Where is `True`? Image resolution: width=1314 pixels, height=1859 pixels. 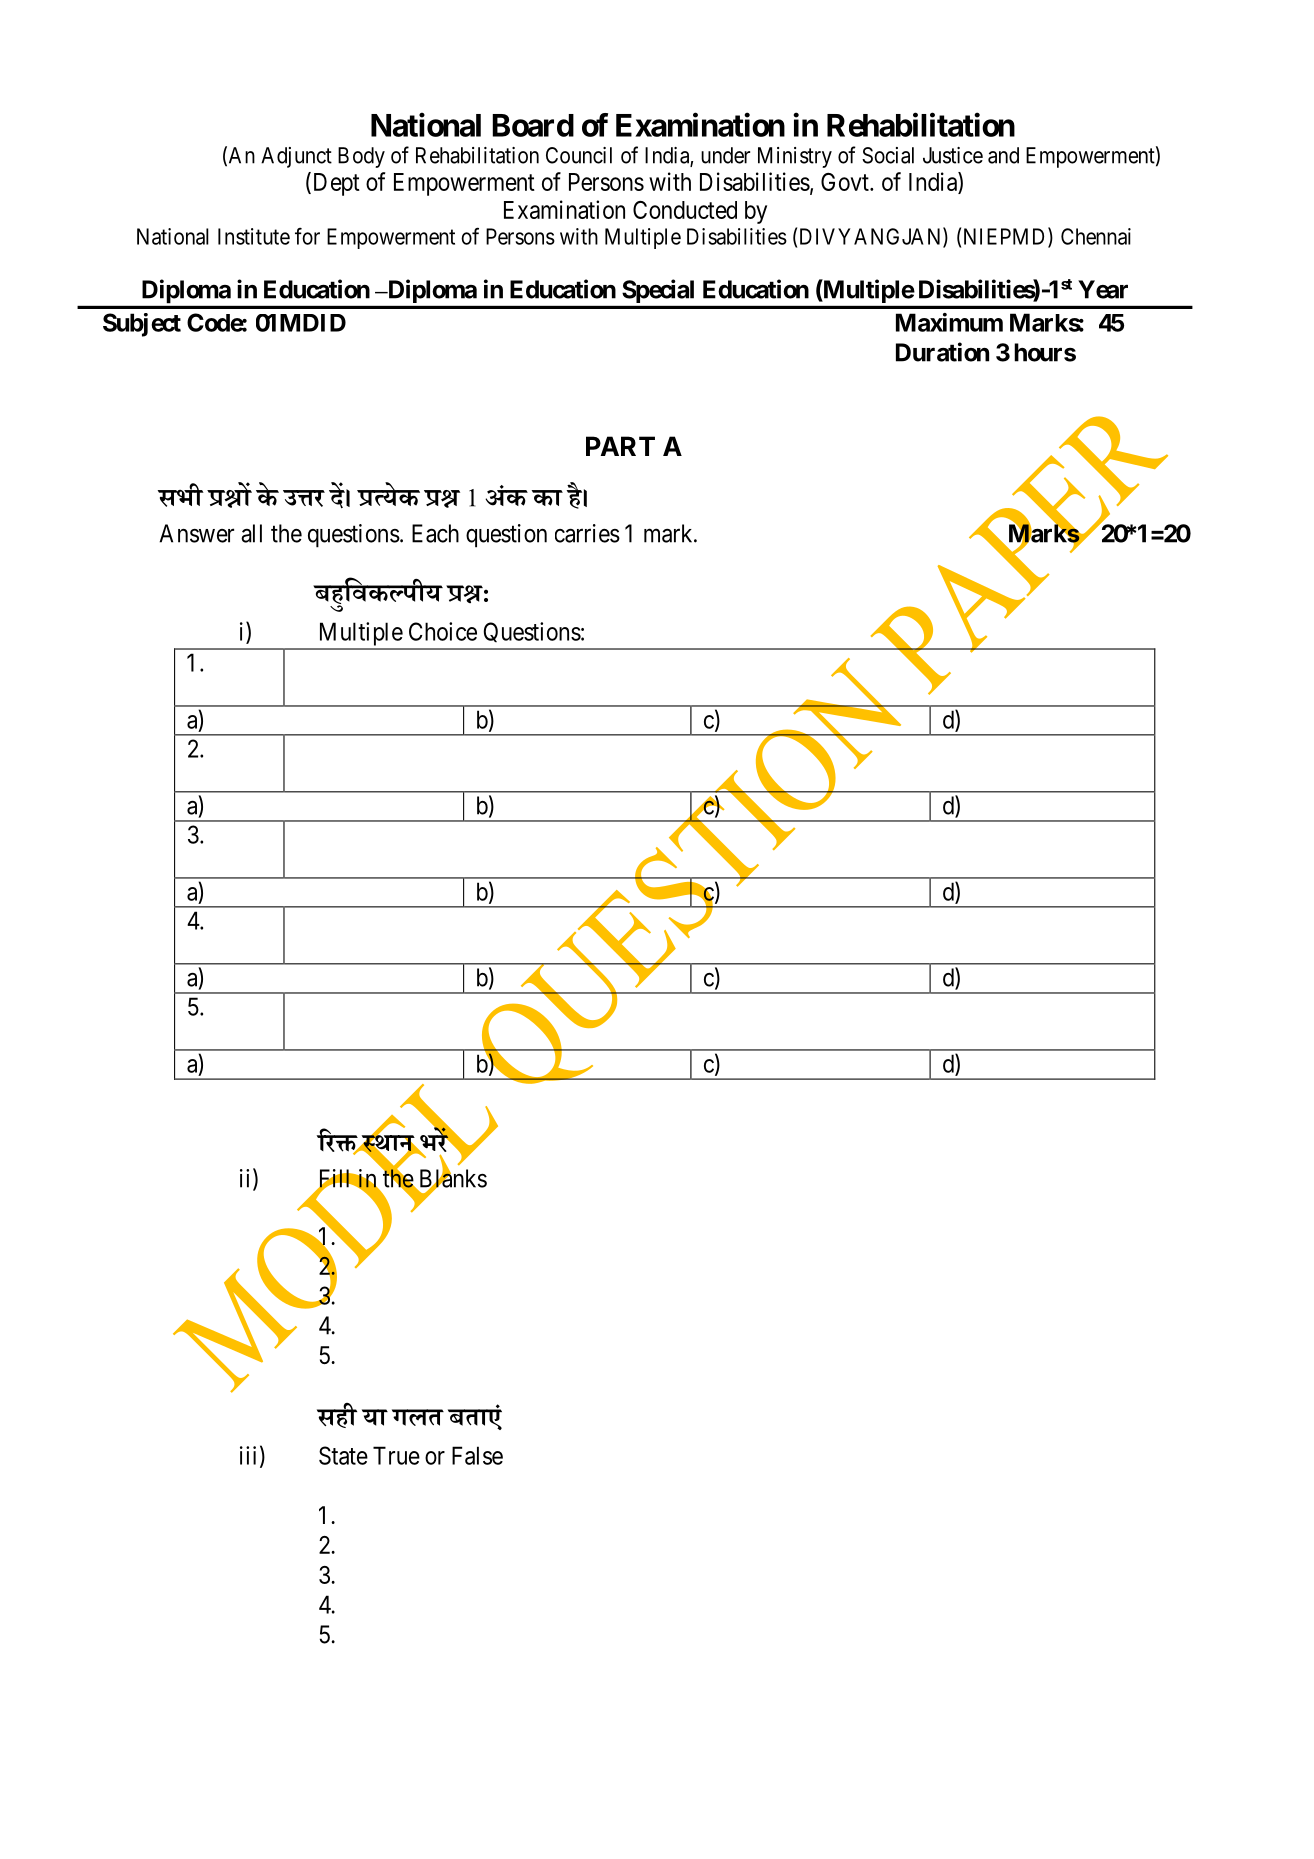 True is located at coordinates (396, 1455).
